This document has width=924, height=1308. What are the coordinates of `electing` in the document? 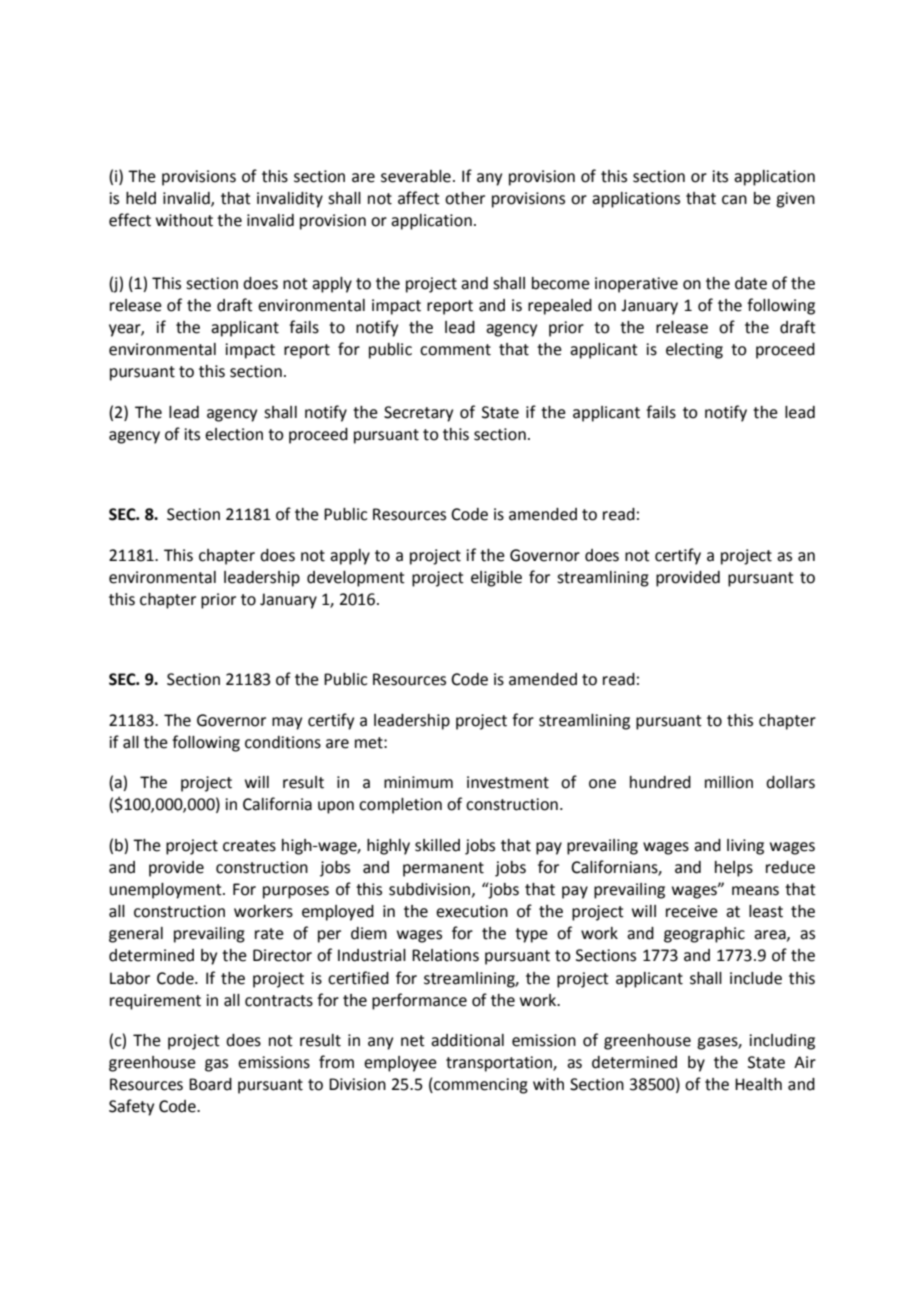 It's located at (694, 351).
